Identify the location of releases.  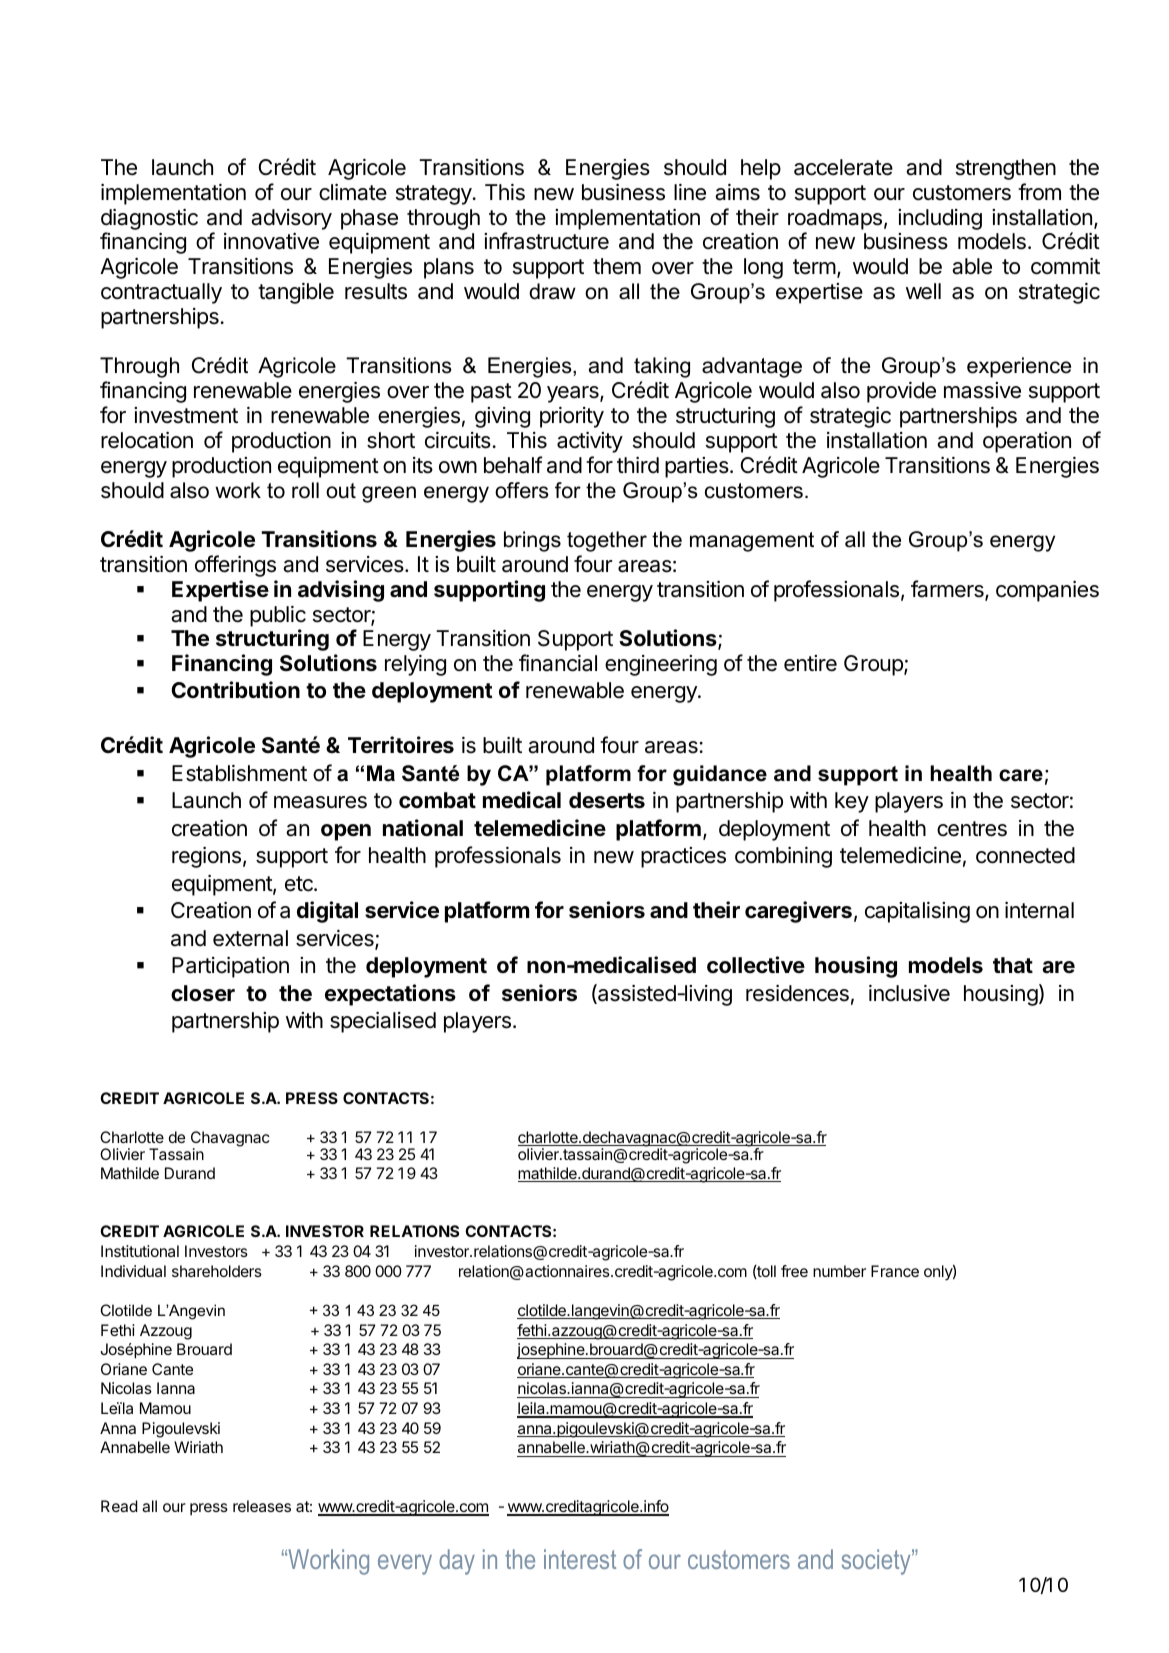
(262, 1506).
